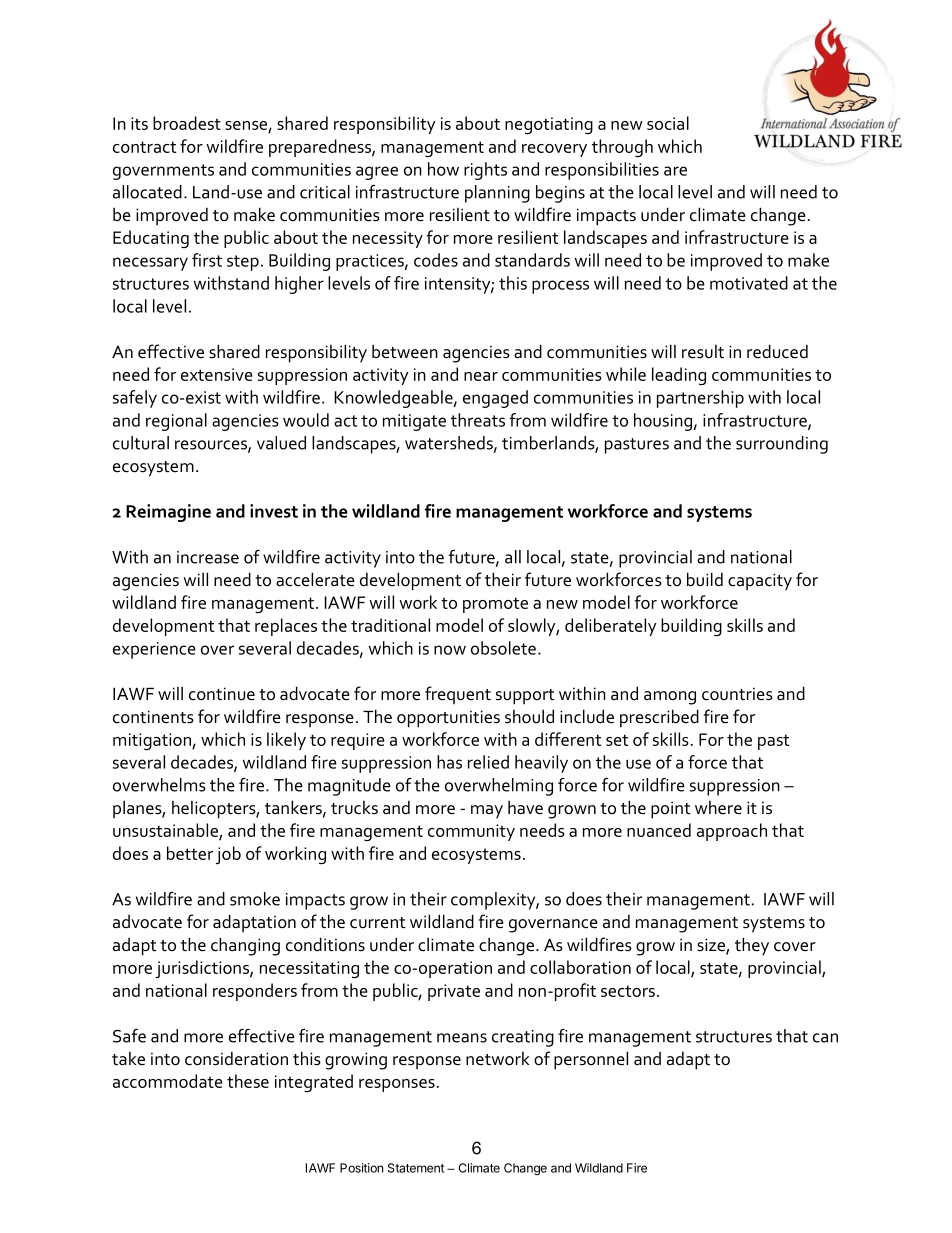 The width and height of the screenshot is (952, 1233). Describe the element at coordinates (485, 171) in the screenshot. I see `rights` at that location.
